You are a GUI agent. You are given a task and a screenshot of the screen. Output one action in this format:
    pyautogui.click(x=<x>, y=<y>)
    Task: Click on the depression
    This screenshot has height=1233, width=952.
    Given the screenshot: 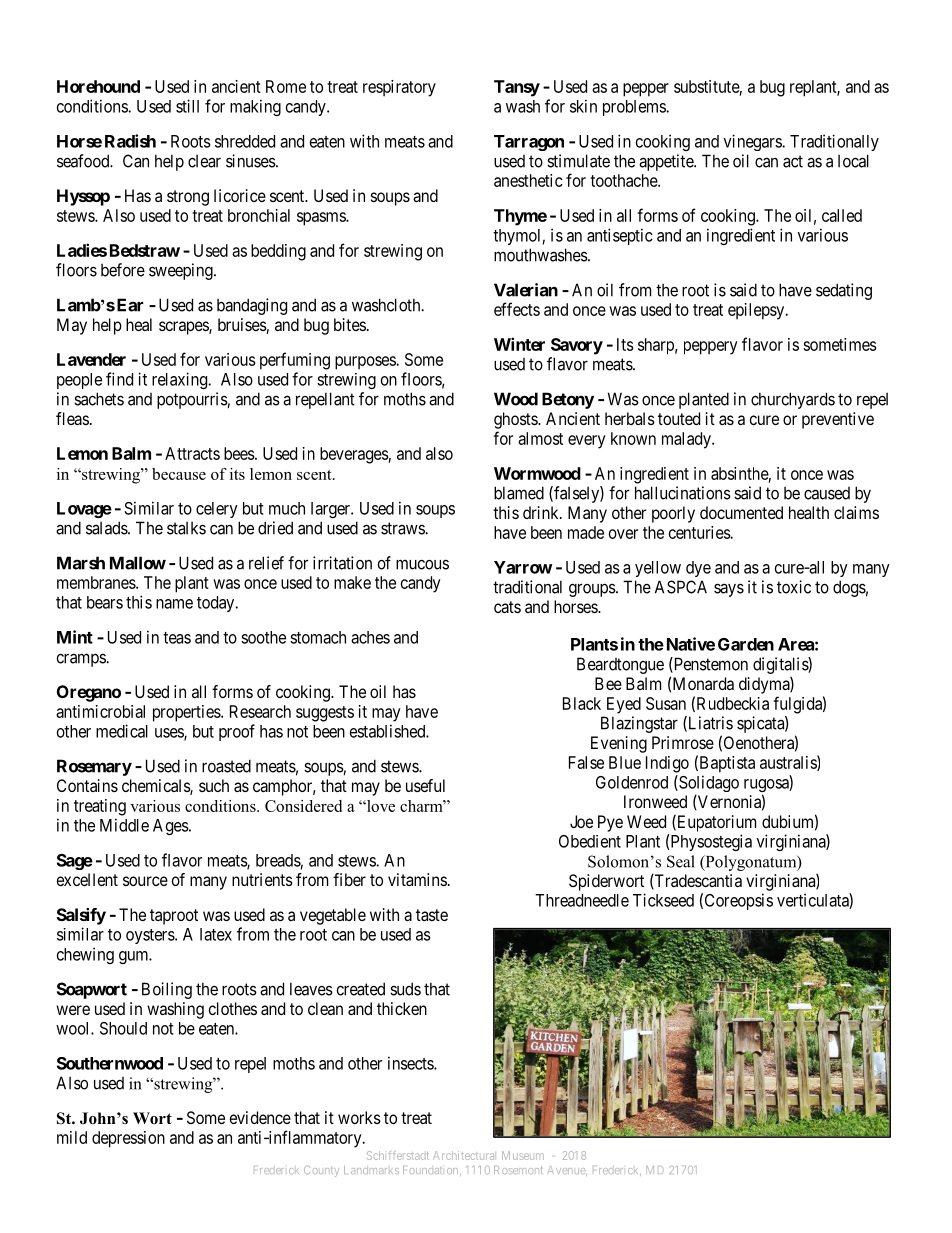 What is the action you would take?
    pyautogui.click(x=128, y=1139)
